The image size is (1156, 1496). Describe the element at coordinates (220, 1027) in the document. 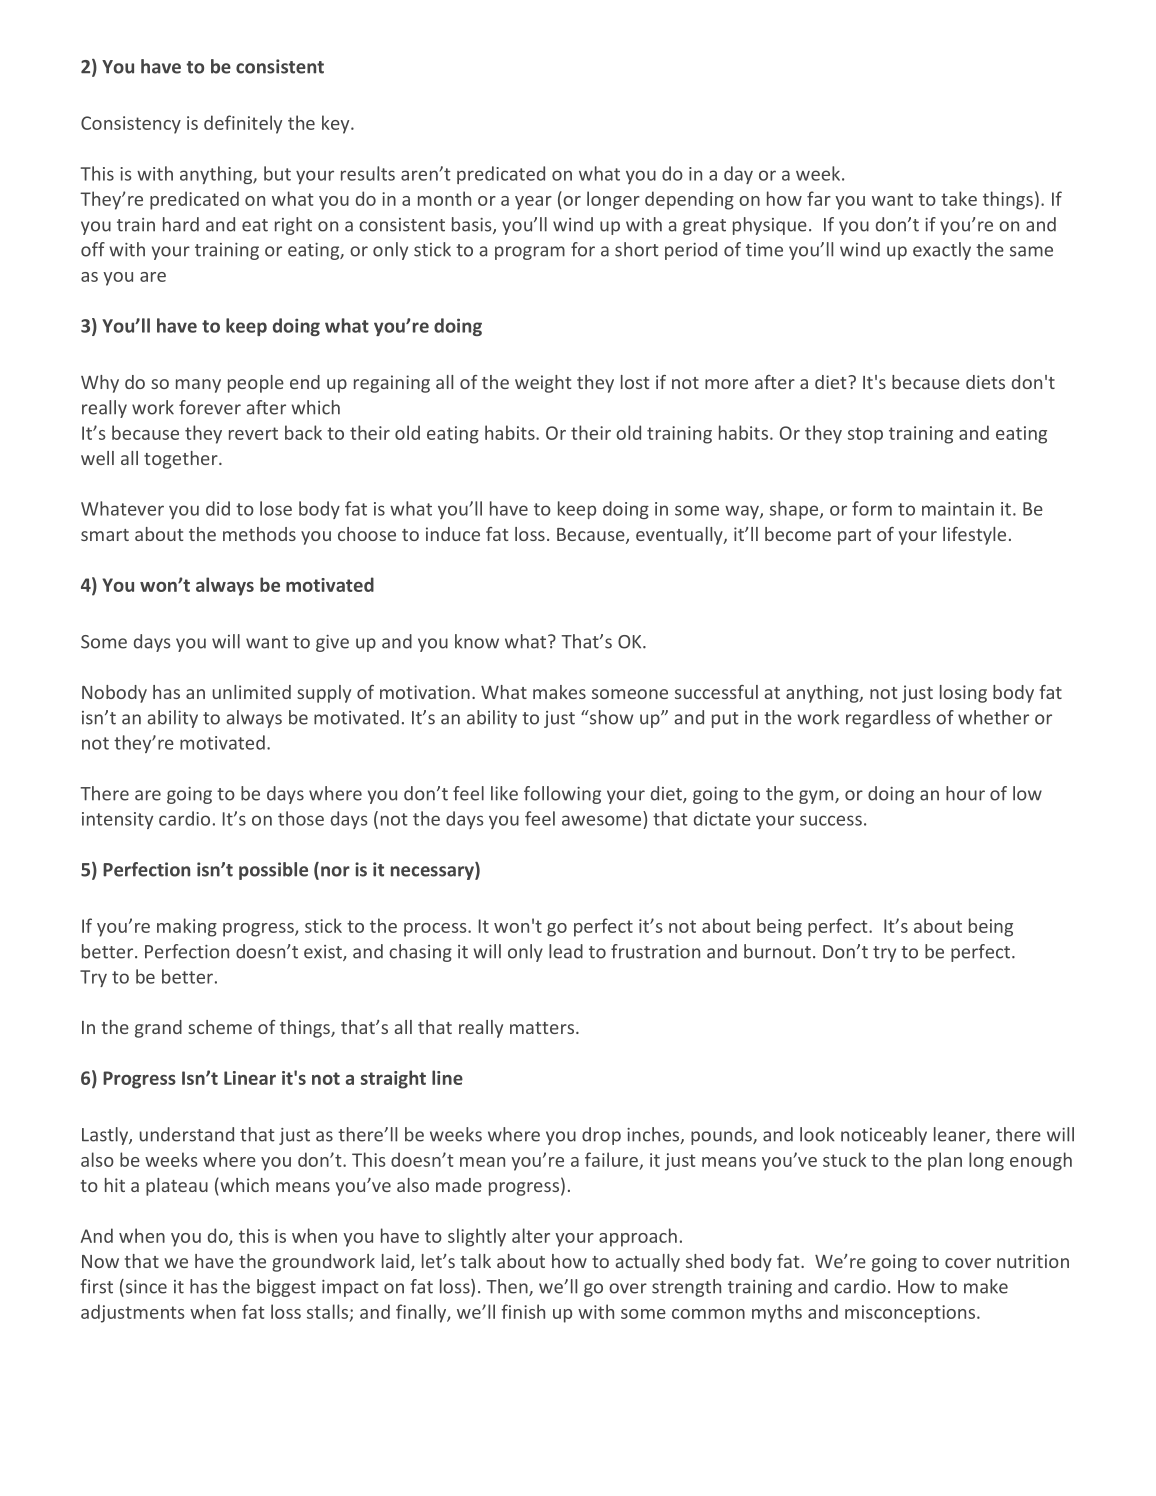

I see `scheme` at that location.
